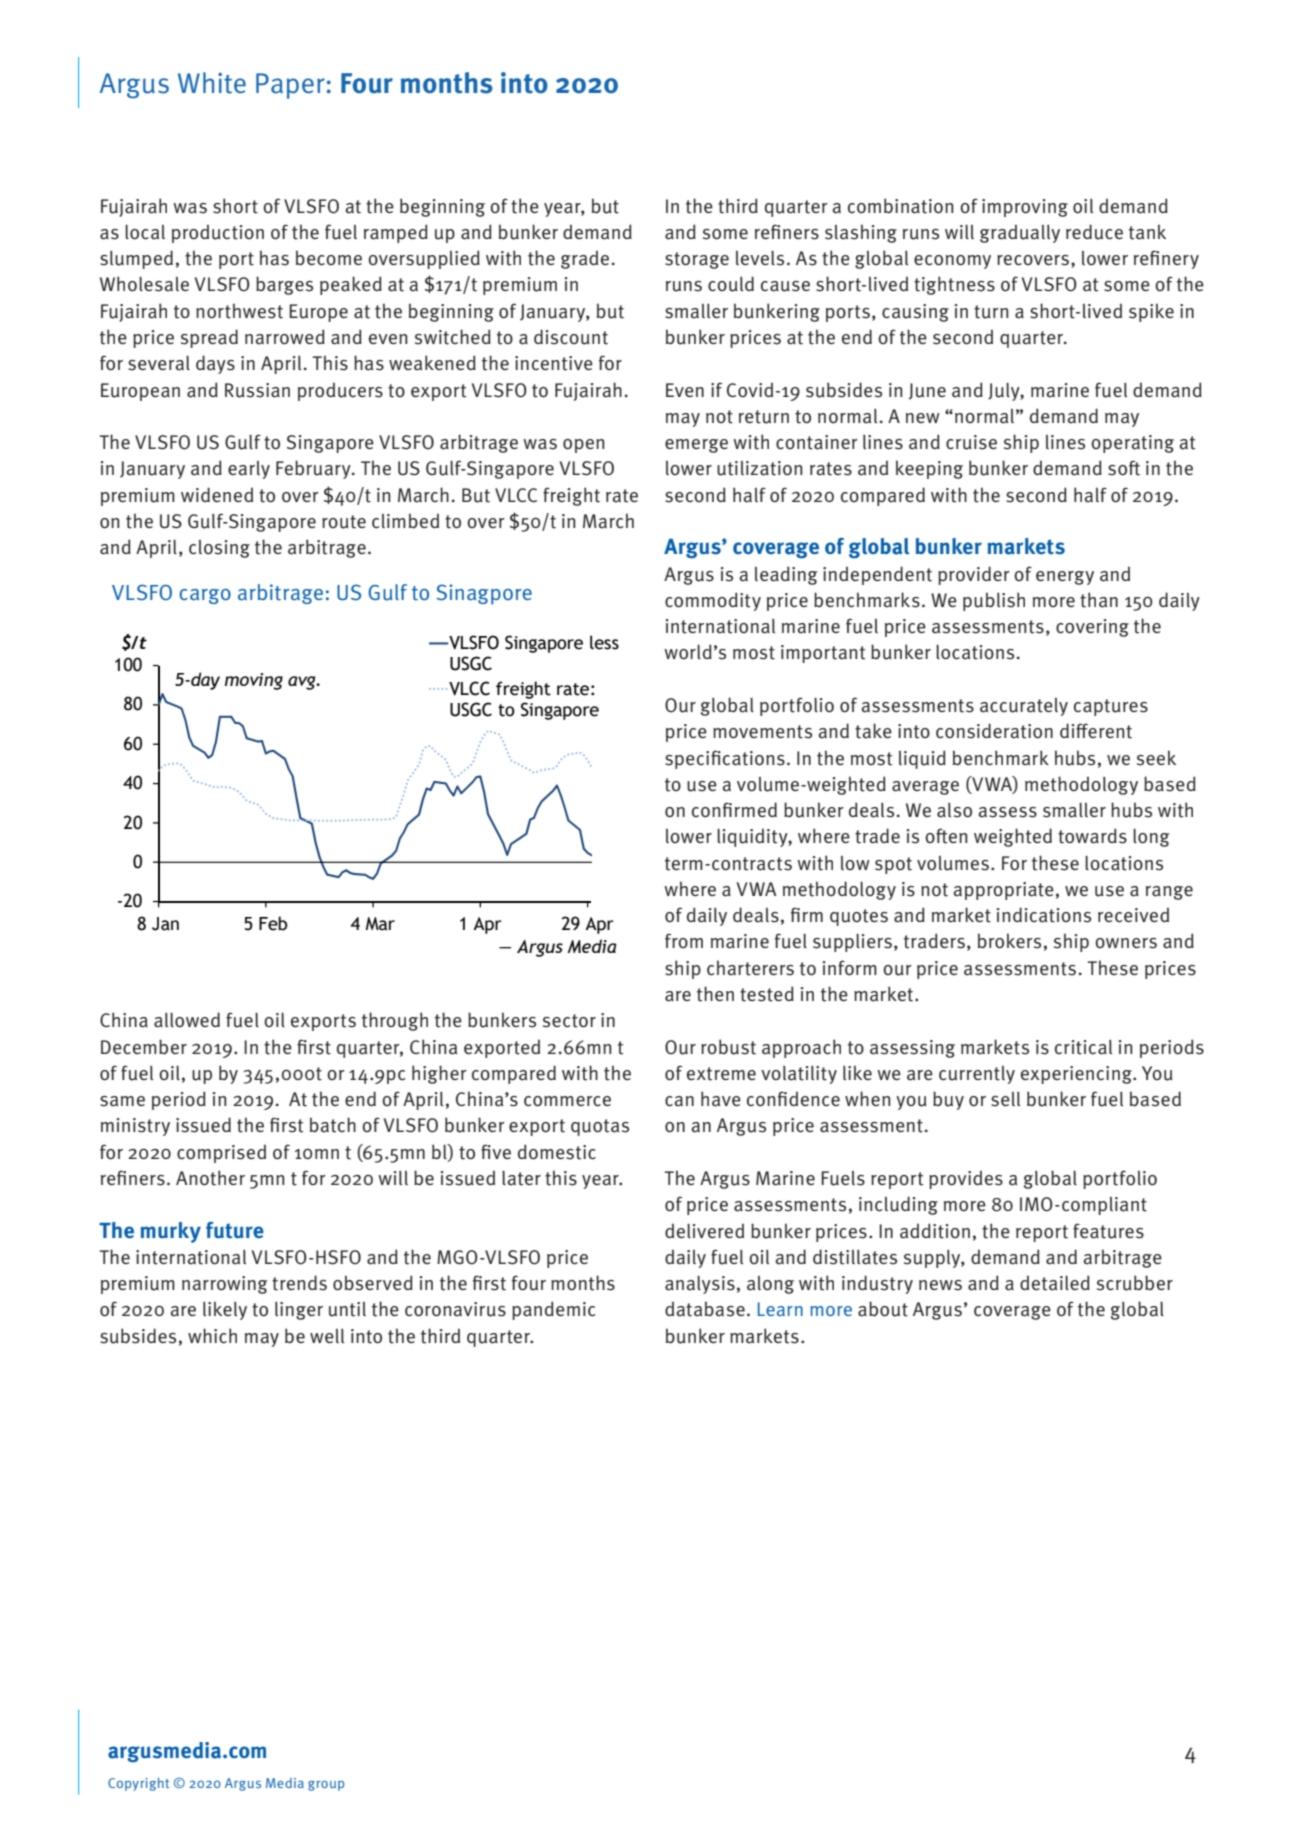  Describe the element at coordinates (187, 1020) in the screenshot. I see `allowed` at that location.
